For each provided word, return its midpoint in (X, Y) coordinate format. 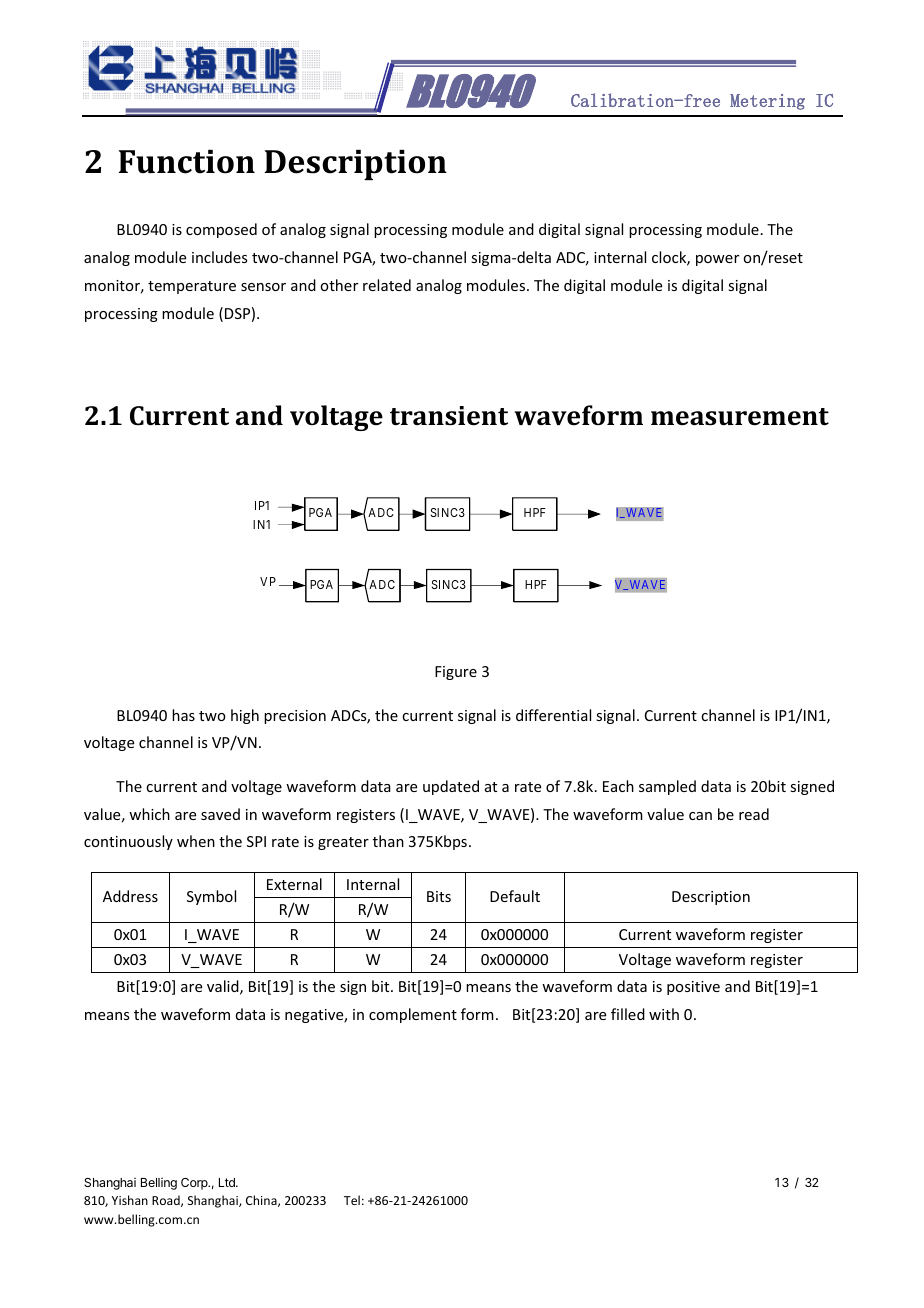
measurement (740, 417)
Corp (195, 1184)
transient (449, 416)
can (700, 816)
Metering (767, 102)
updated (451, 787)
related (387, 285)
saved (220, 814)
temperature (192, 287)
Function (187, 162)
